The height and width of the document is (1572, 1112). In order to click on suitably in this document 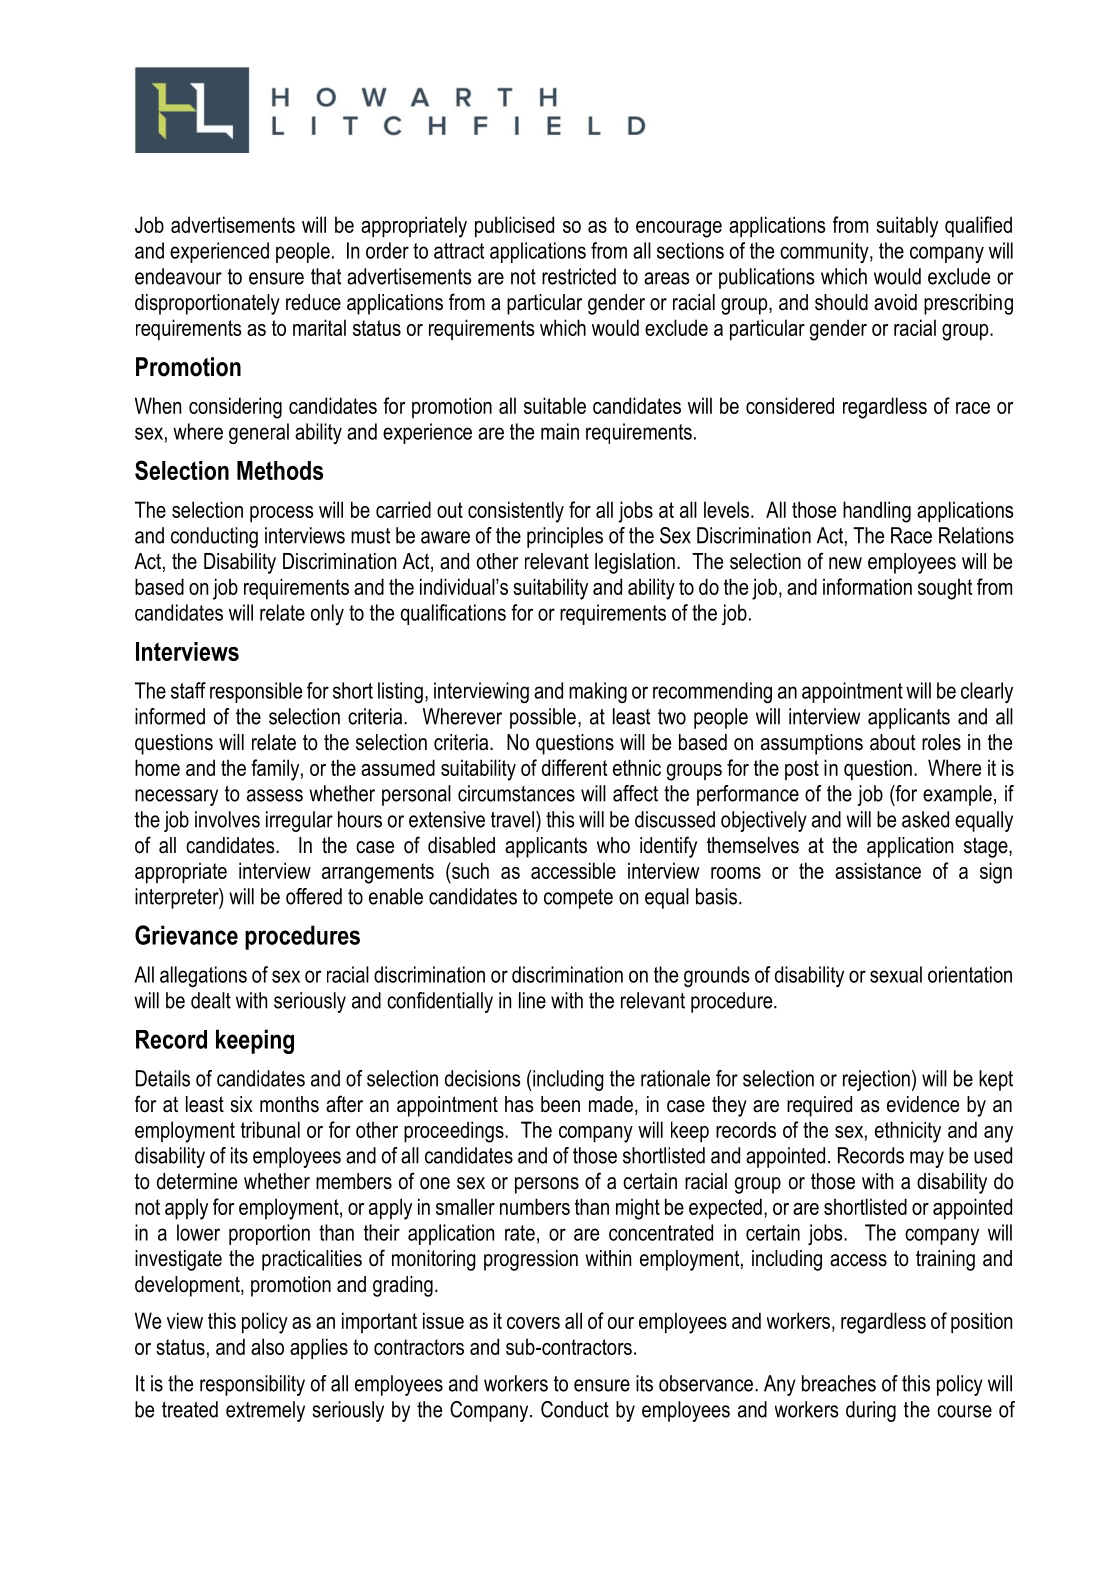, I will do `click(907, 227)`.
